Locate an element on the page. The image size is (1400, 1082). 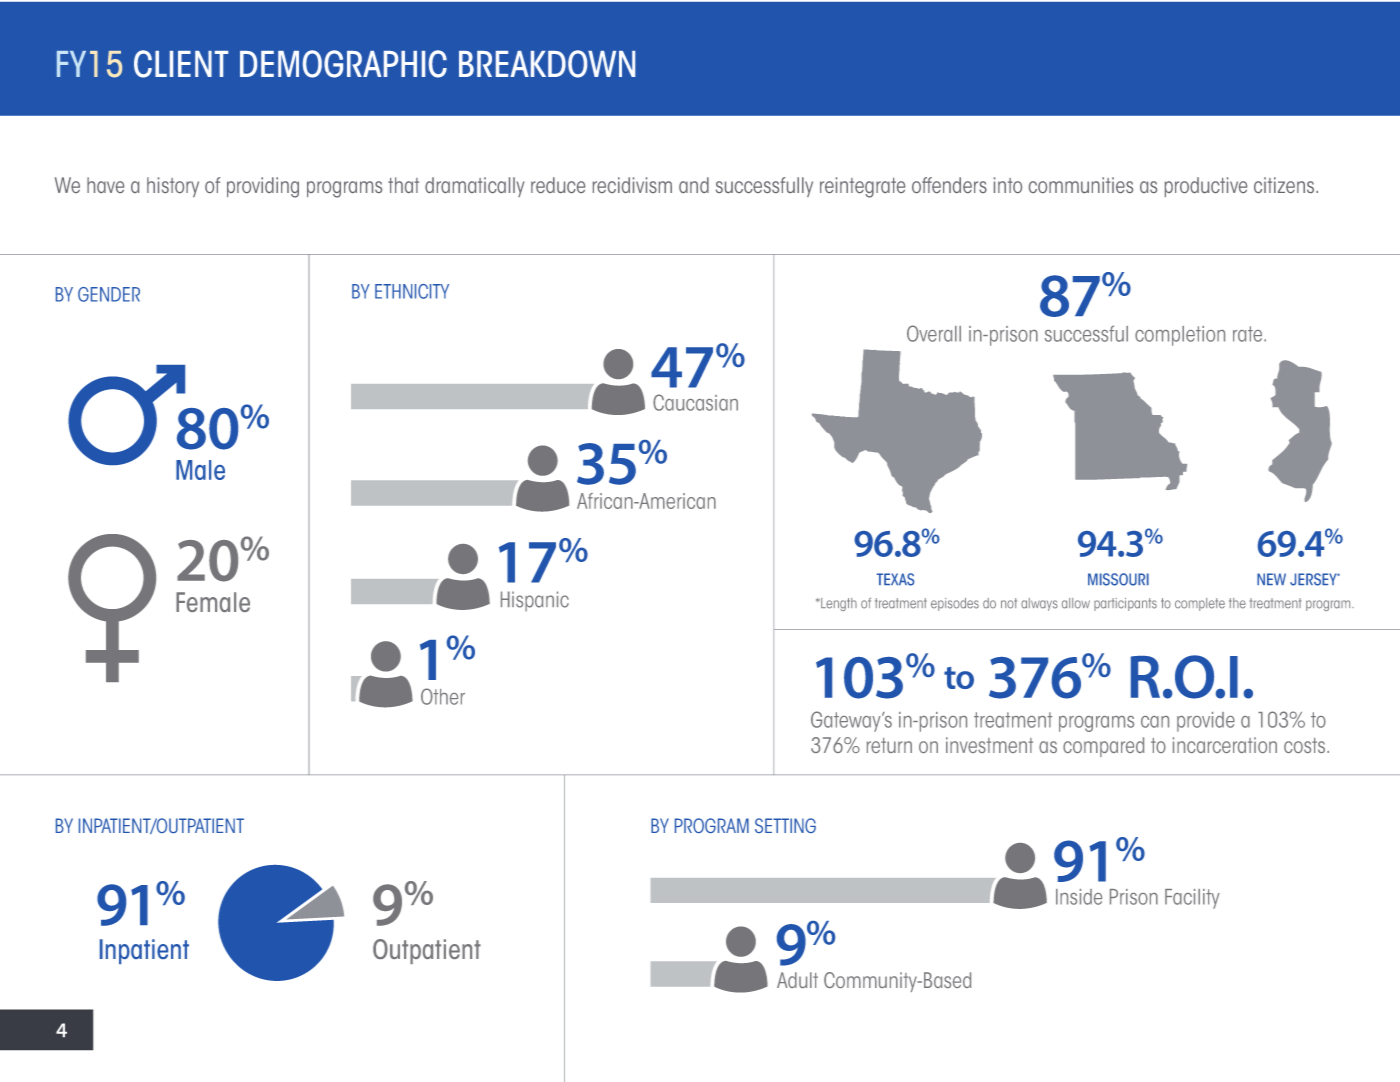
productive is located at coordinates (1206, 187).
